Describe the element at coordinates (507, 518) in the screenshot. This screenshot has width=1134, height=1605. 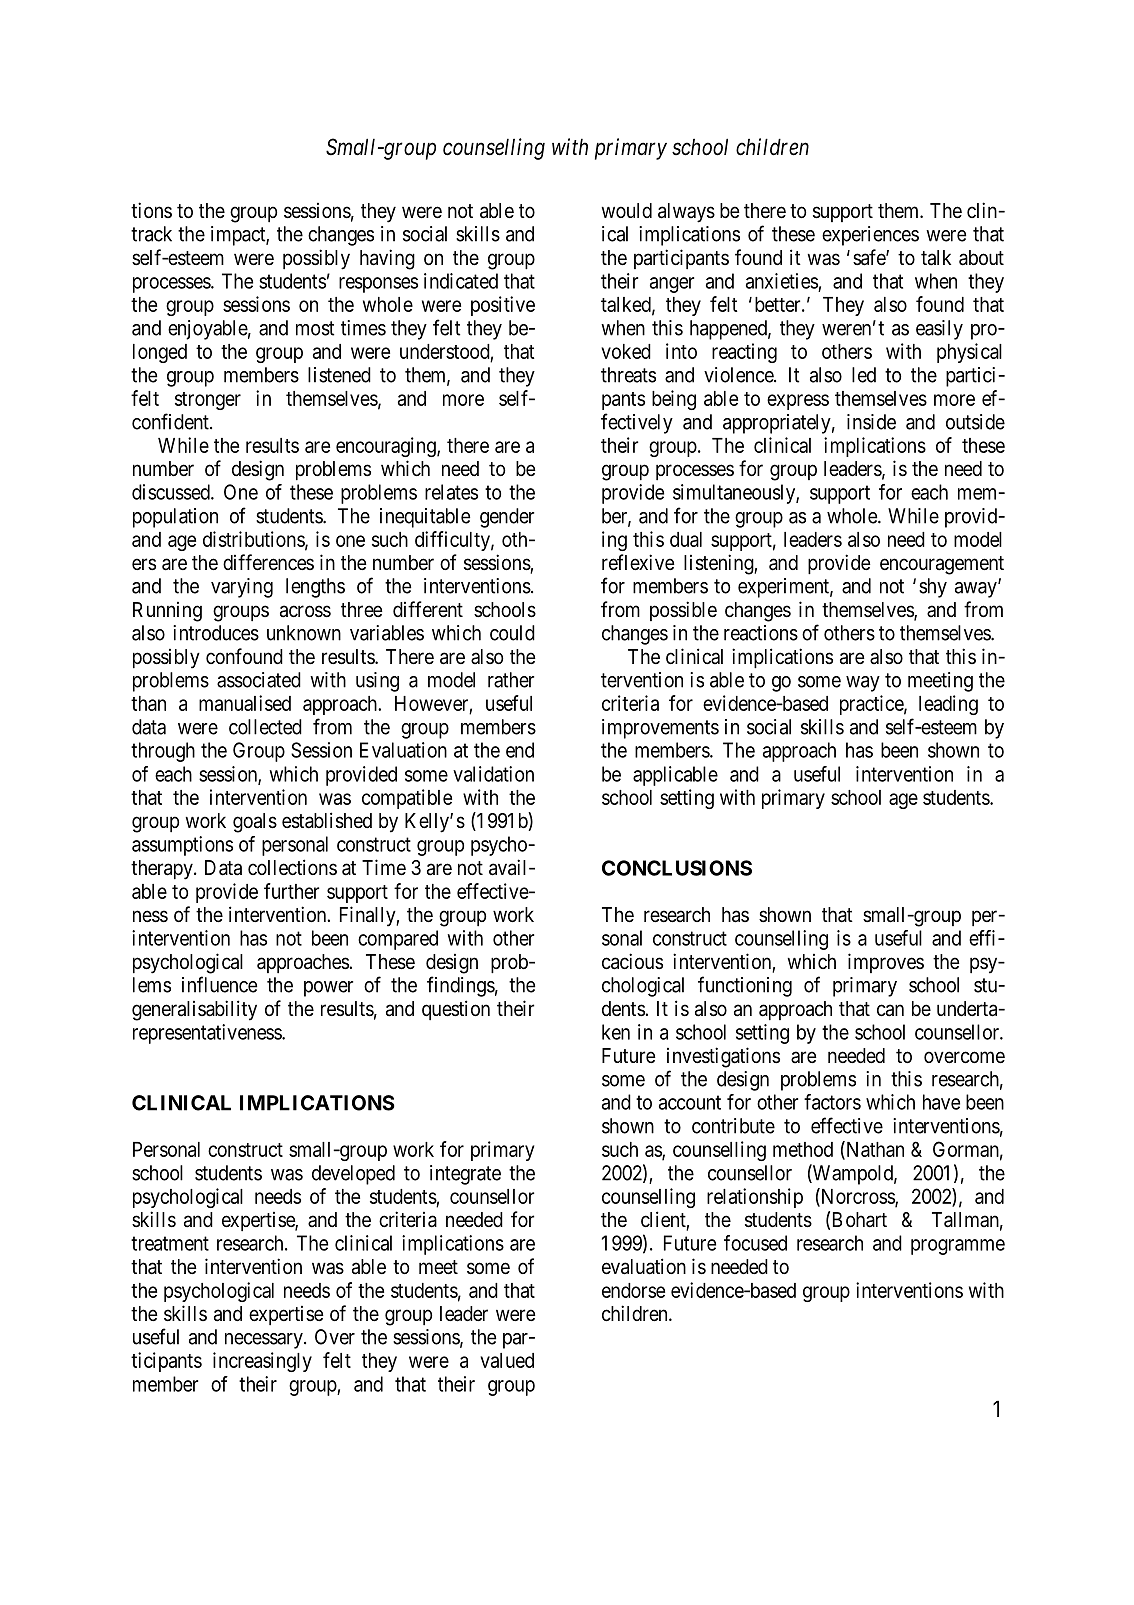
I see `gender` at that location.
